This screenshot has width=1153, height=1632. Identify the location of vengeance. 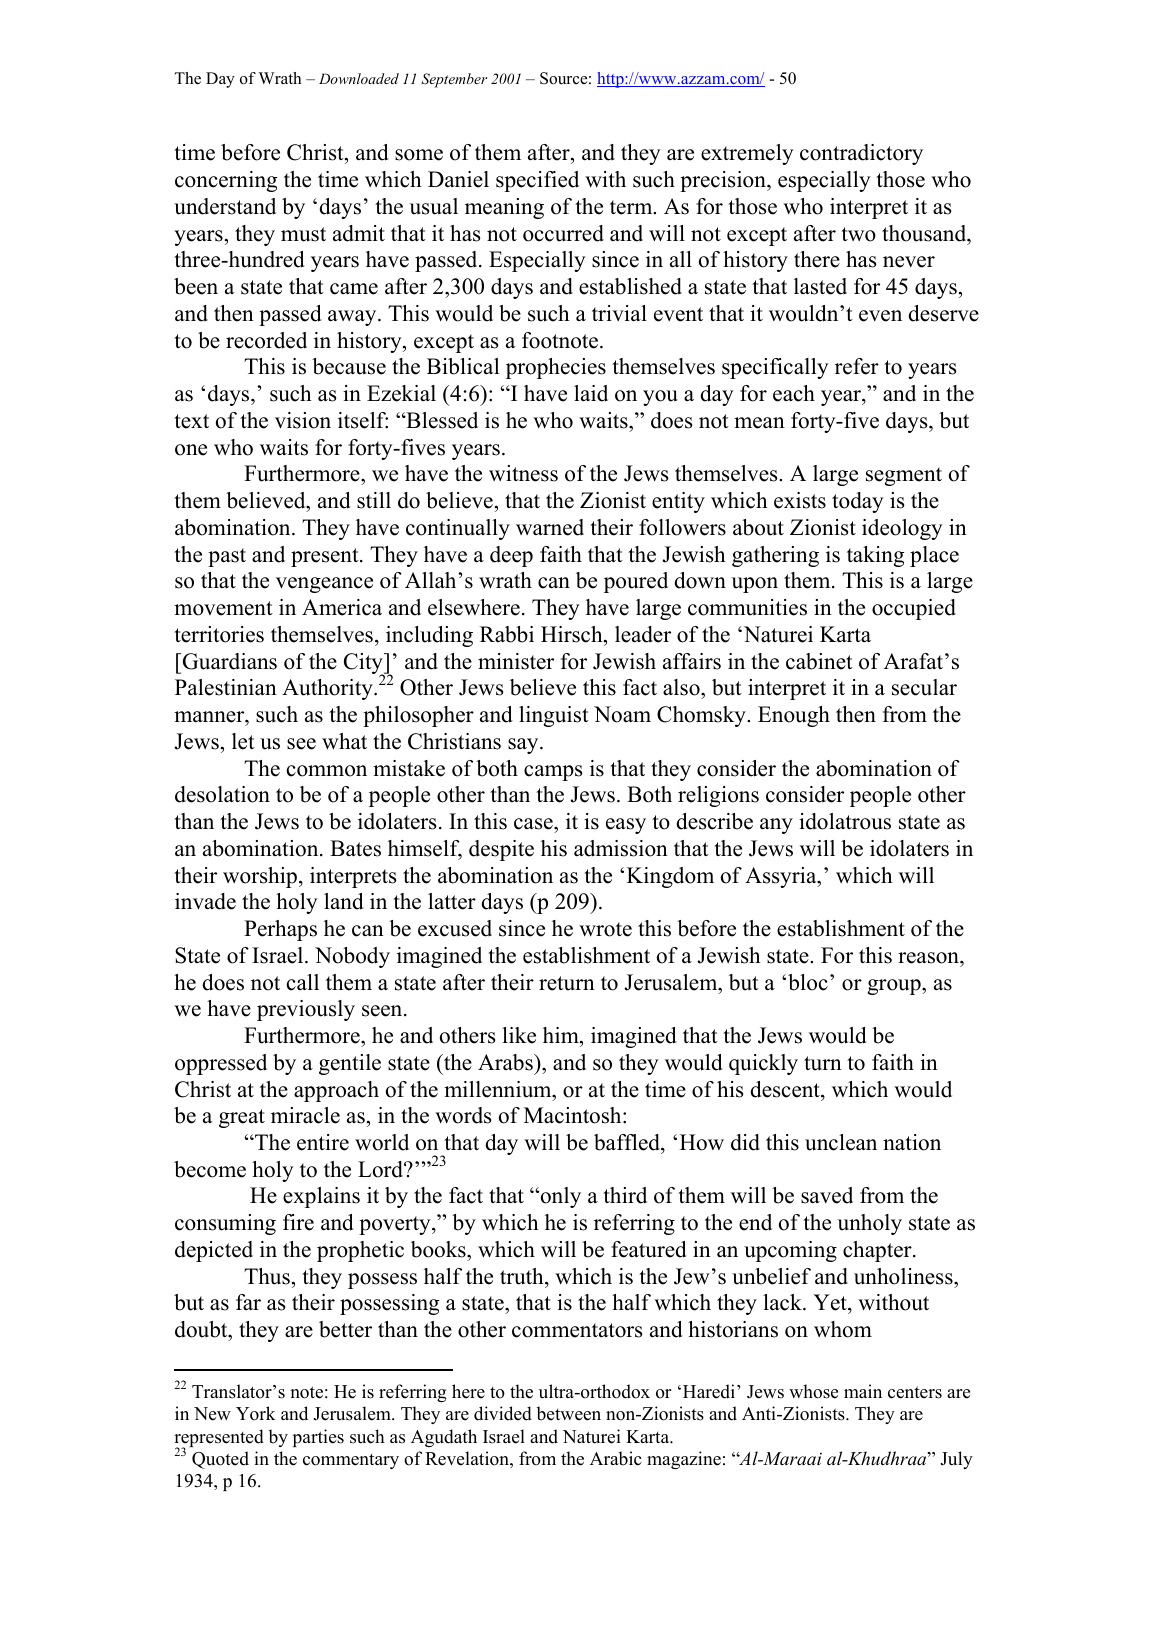
(324, 585).
